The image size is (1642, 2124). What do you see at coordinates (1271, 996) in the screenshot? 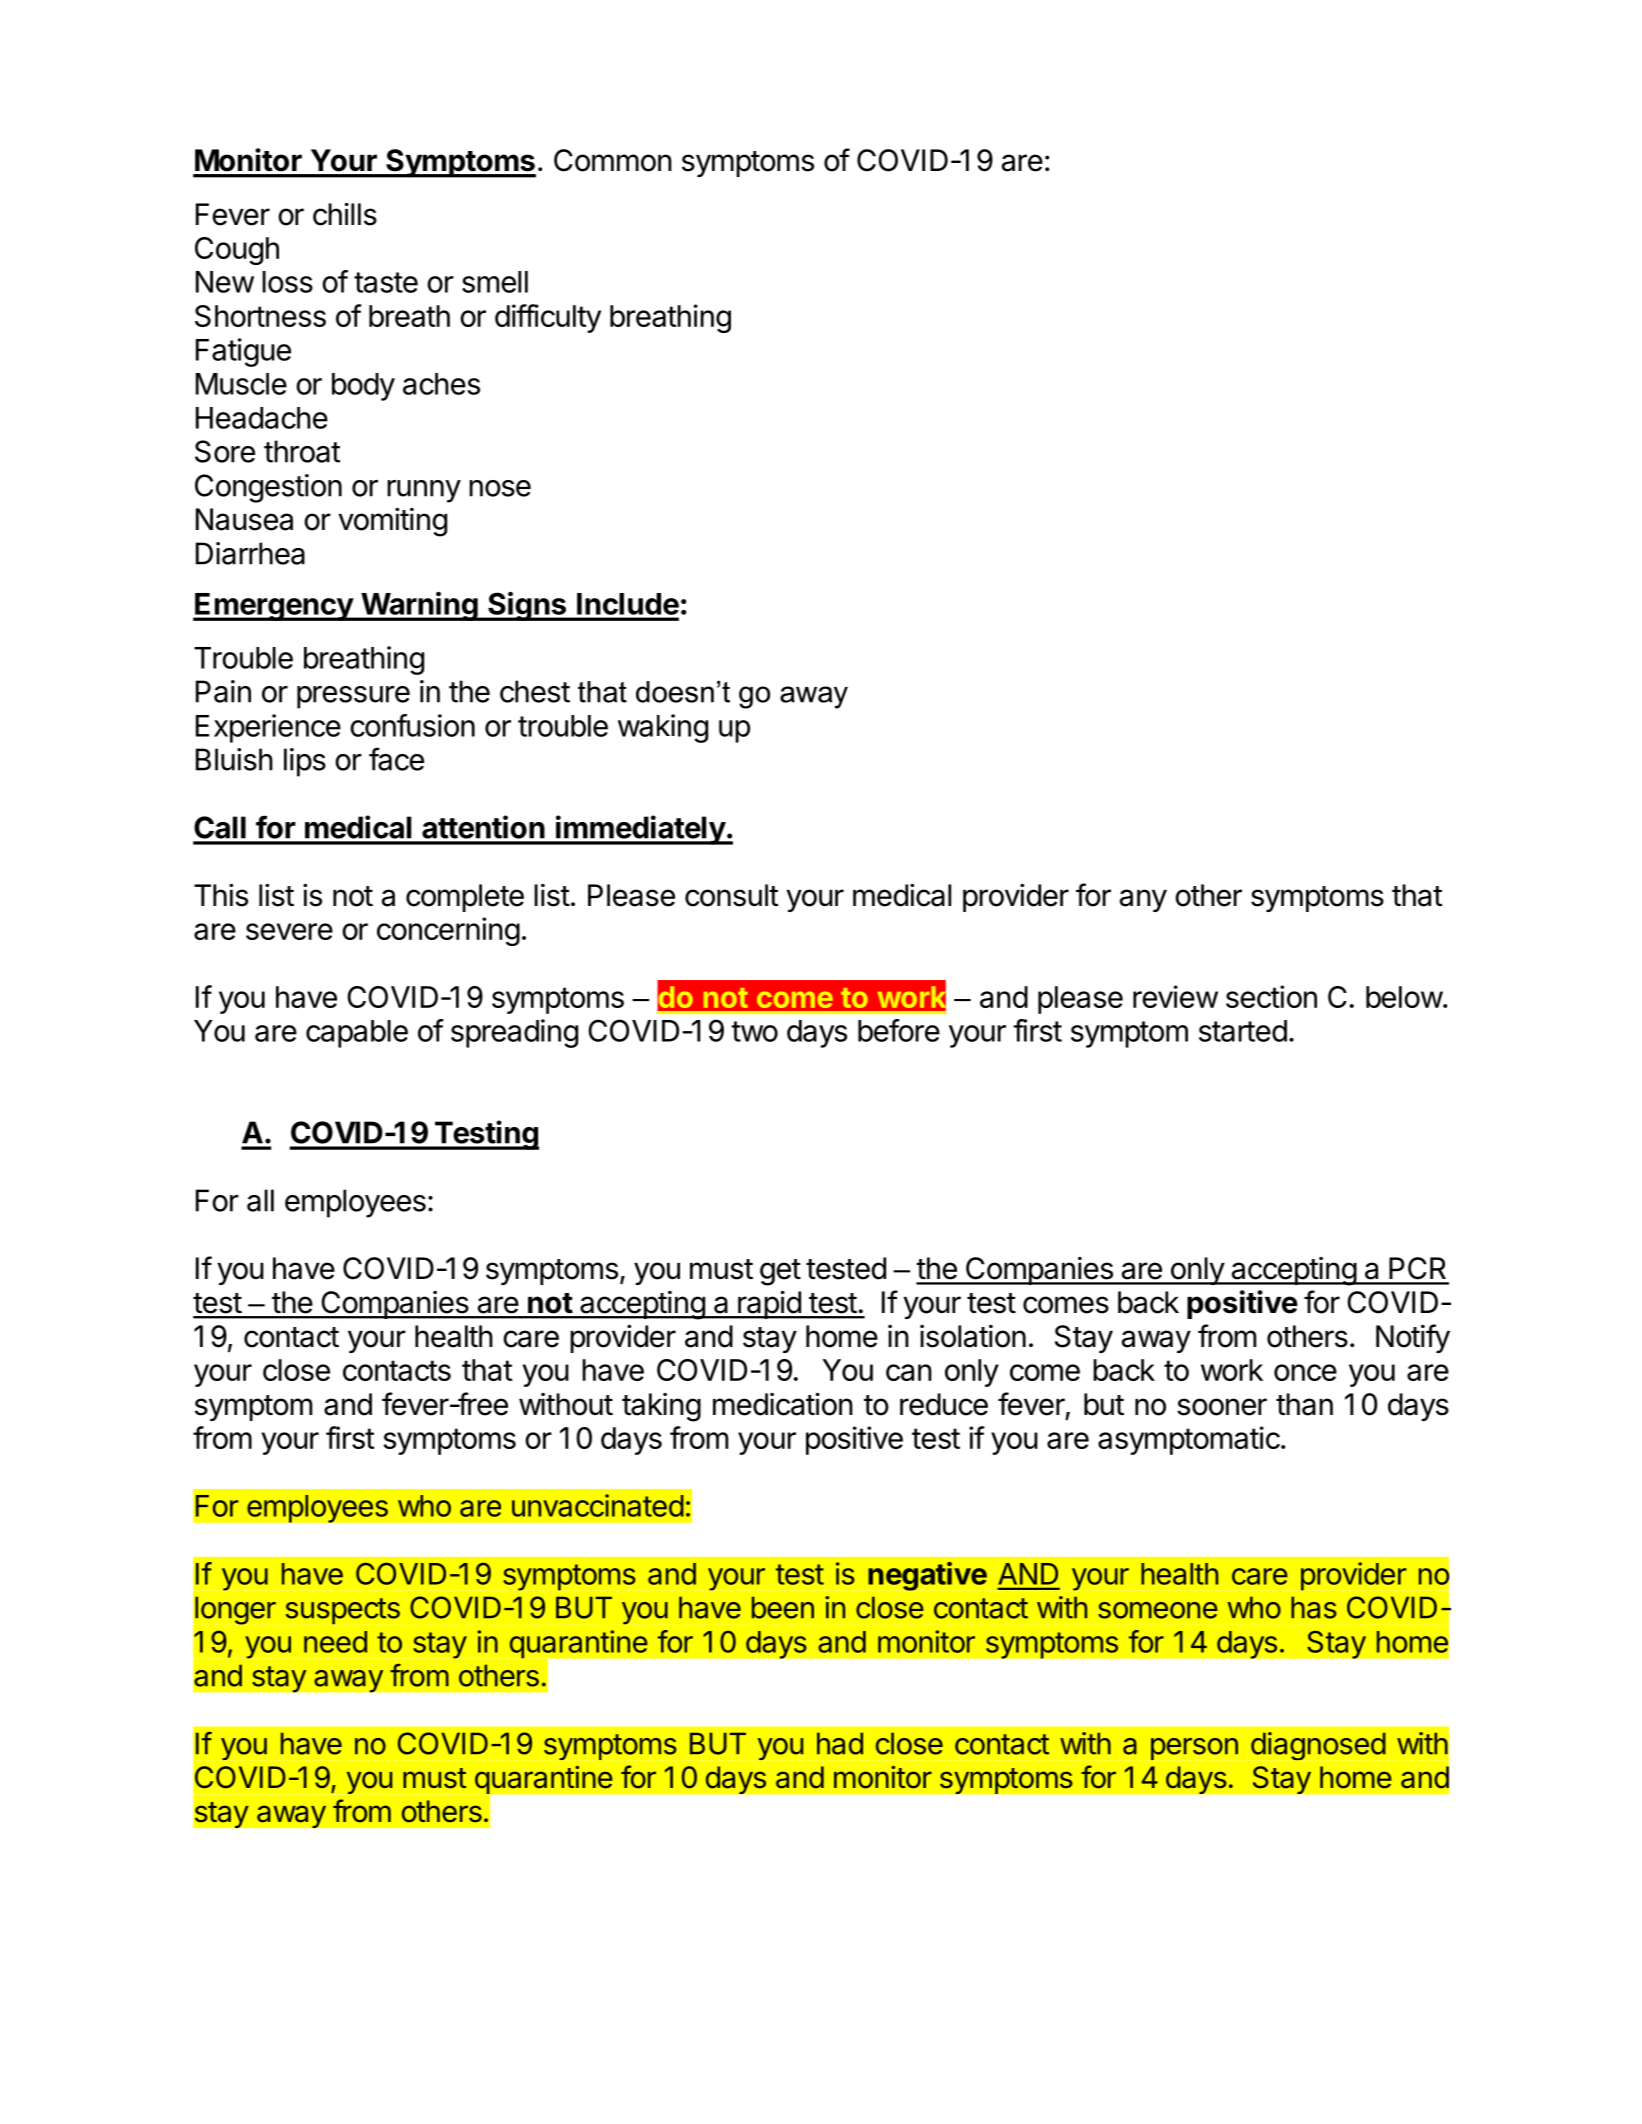
I see `section` at bounding box center [1271, 996].
